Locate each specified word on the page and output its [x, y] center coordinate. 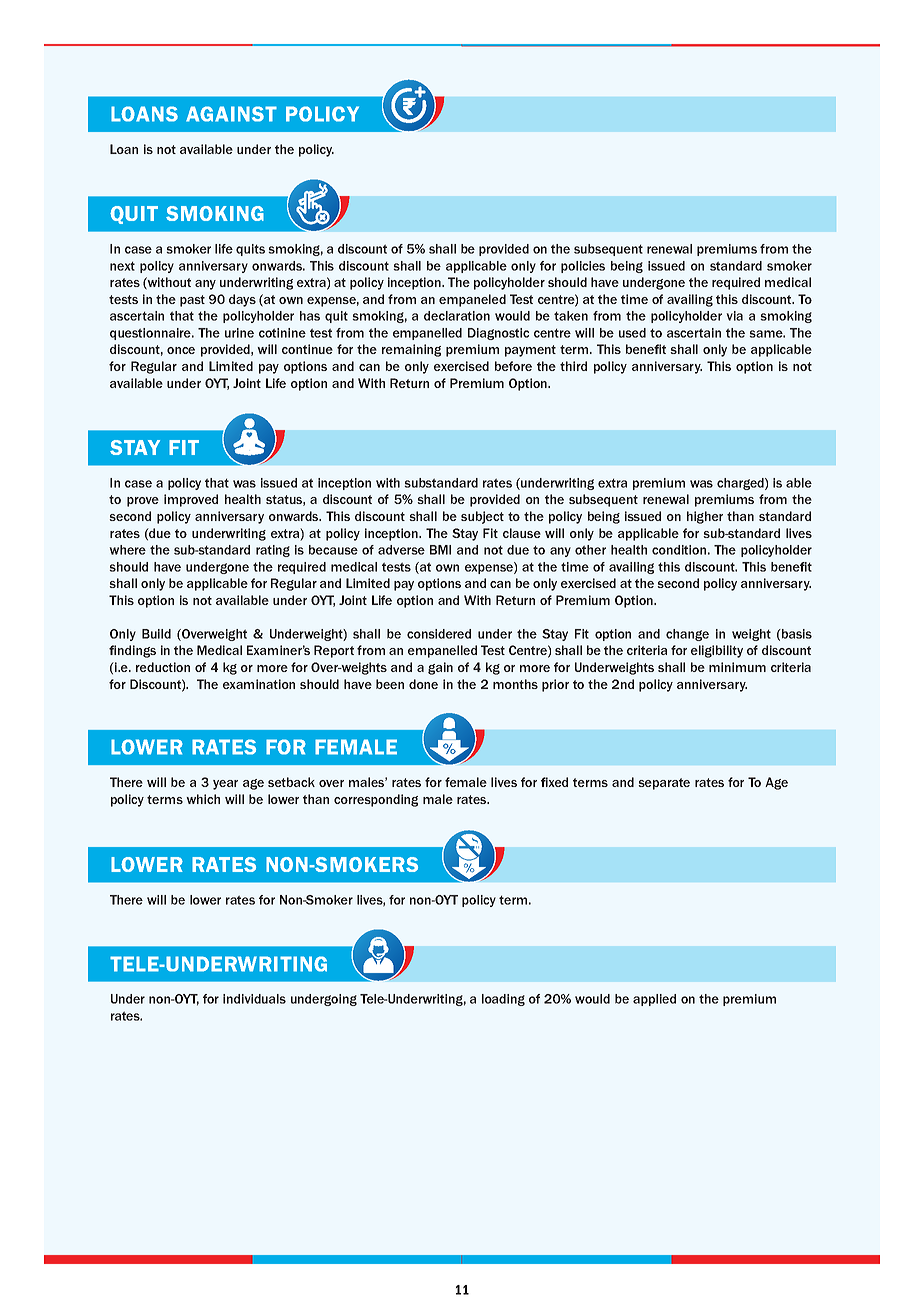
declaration [457, 316]
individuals [254, 999]
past [192, 301]
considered [439, 634]
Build [156, 634]
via [735, 316]
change [687, 635]
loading [503, 1000]
